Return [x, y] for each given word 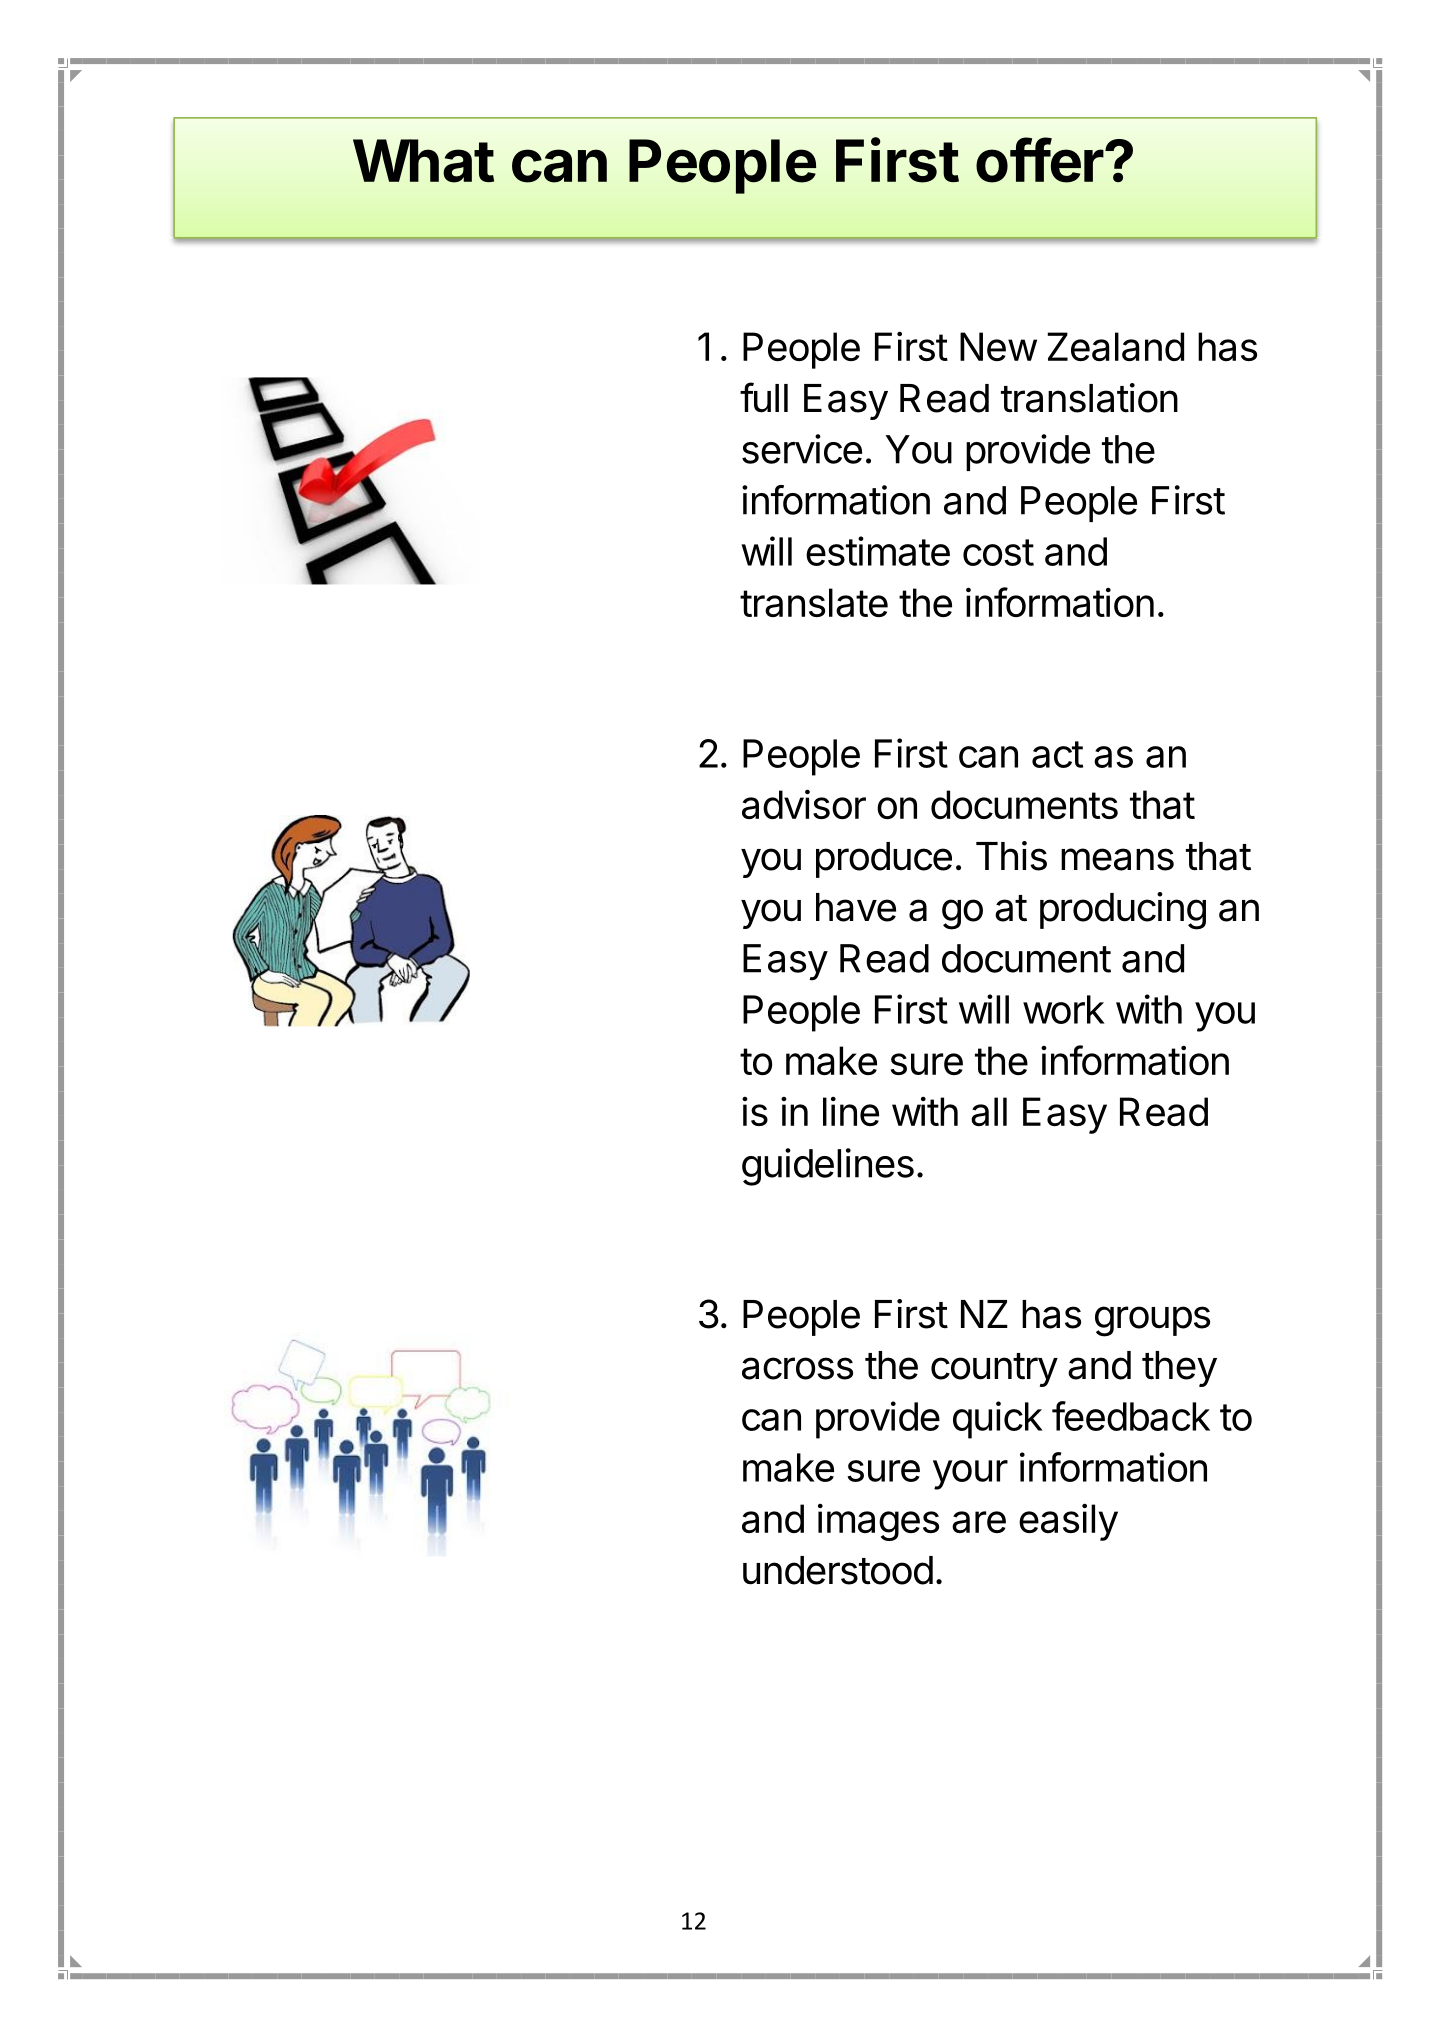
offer [1040, 160]
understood [838, 1570]
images [878, 1522]
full [764, 397]
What [423, 161]
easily [1068, 1522]
